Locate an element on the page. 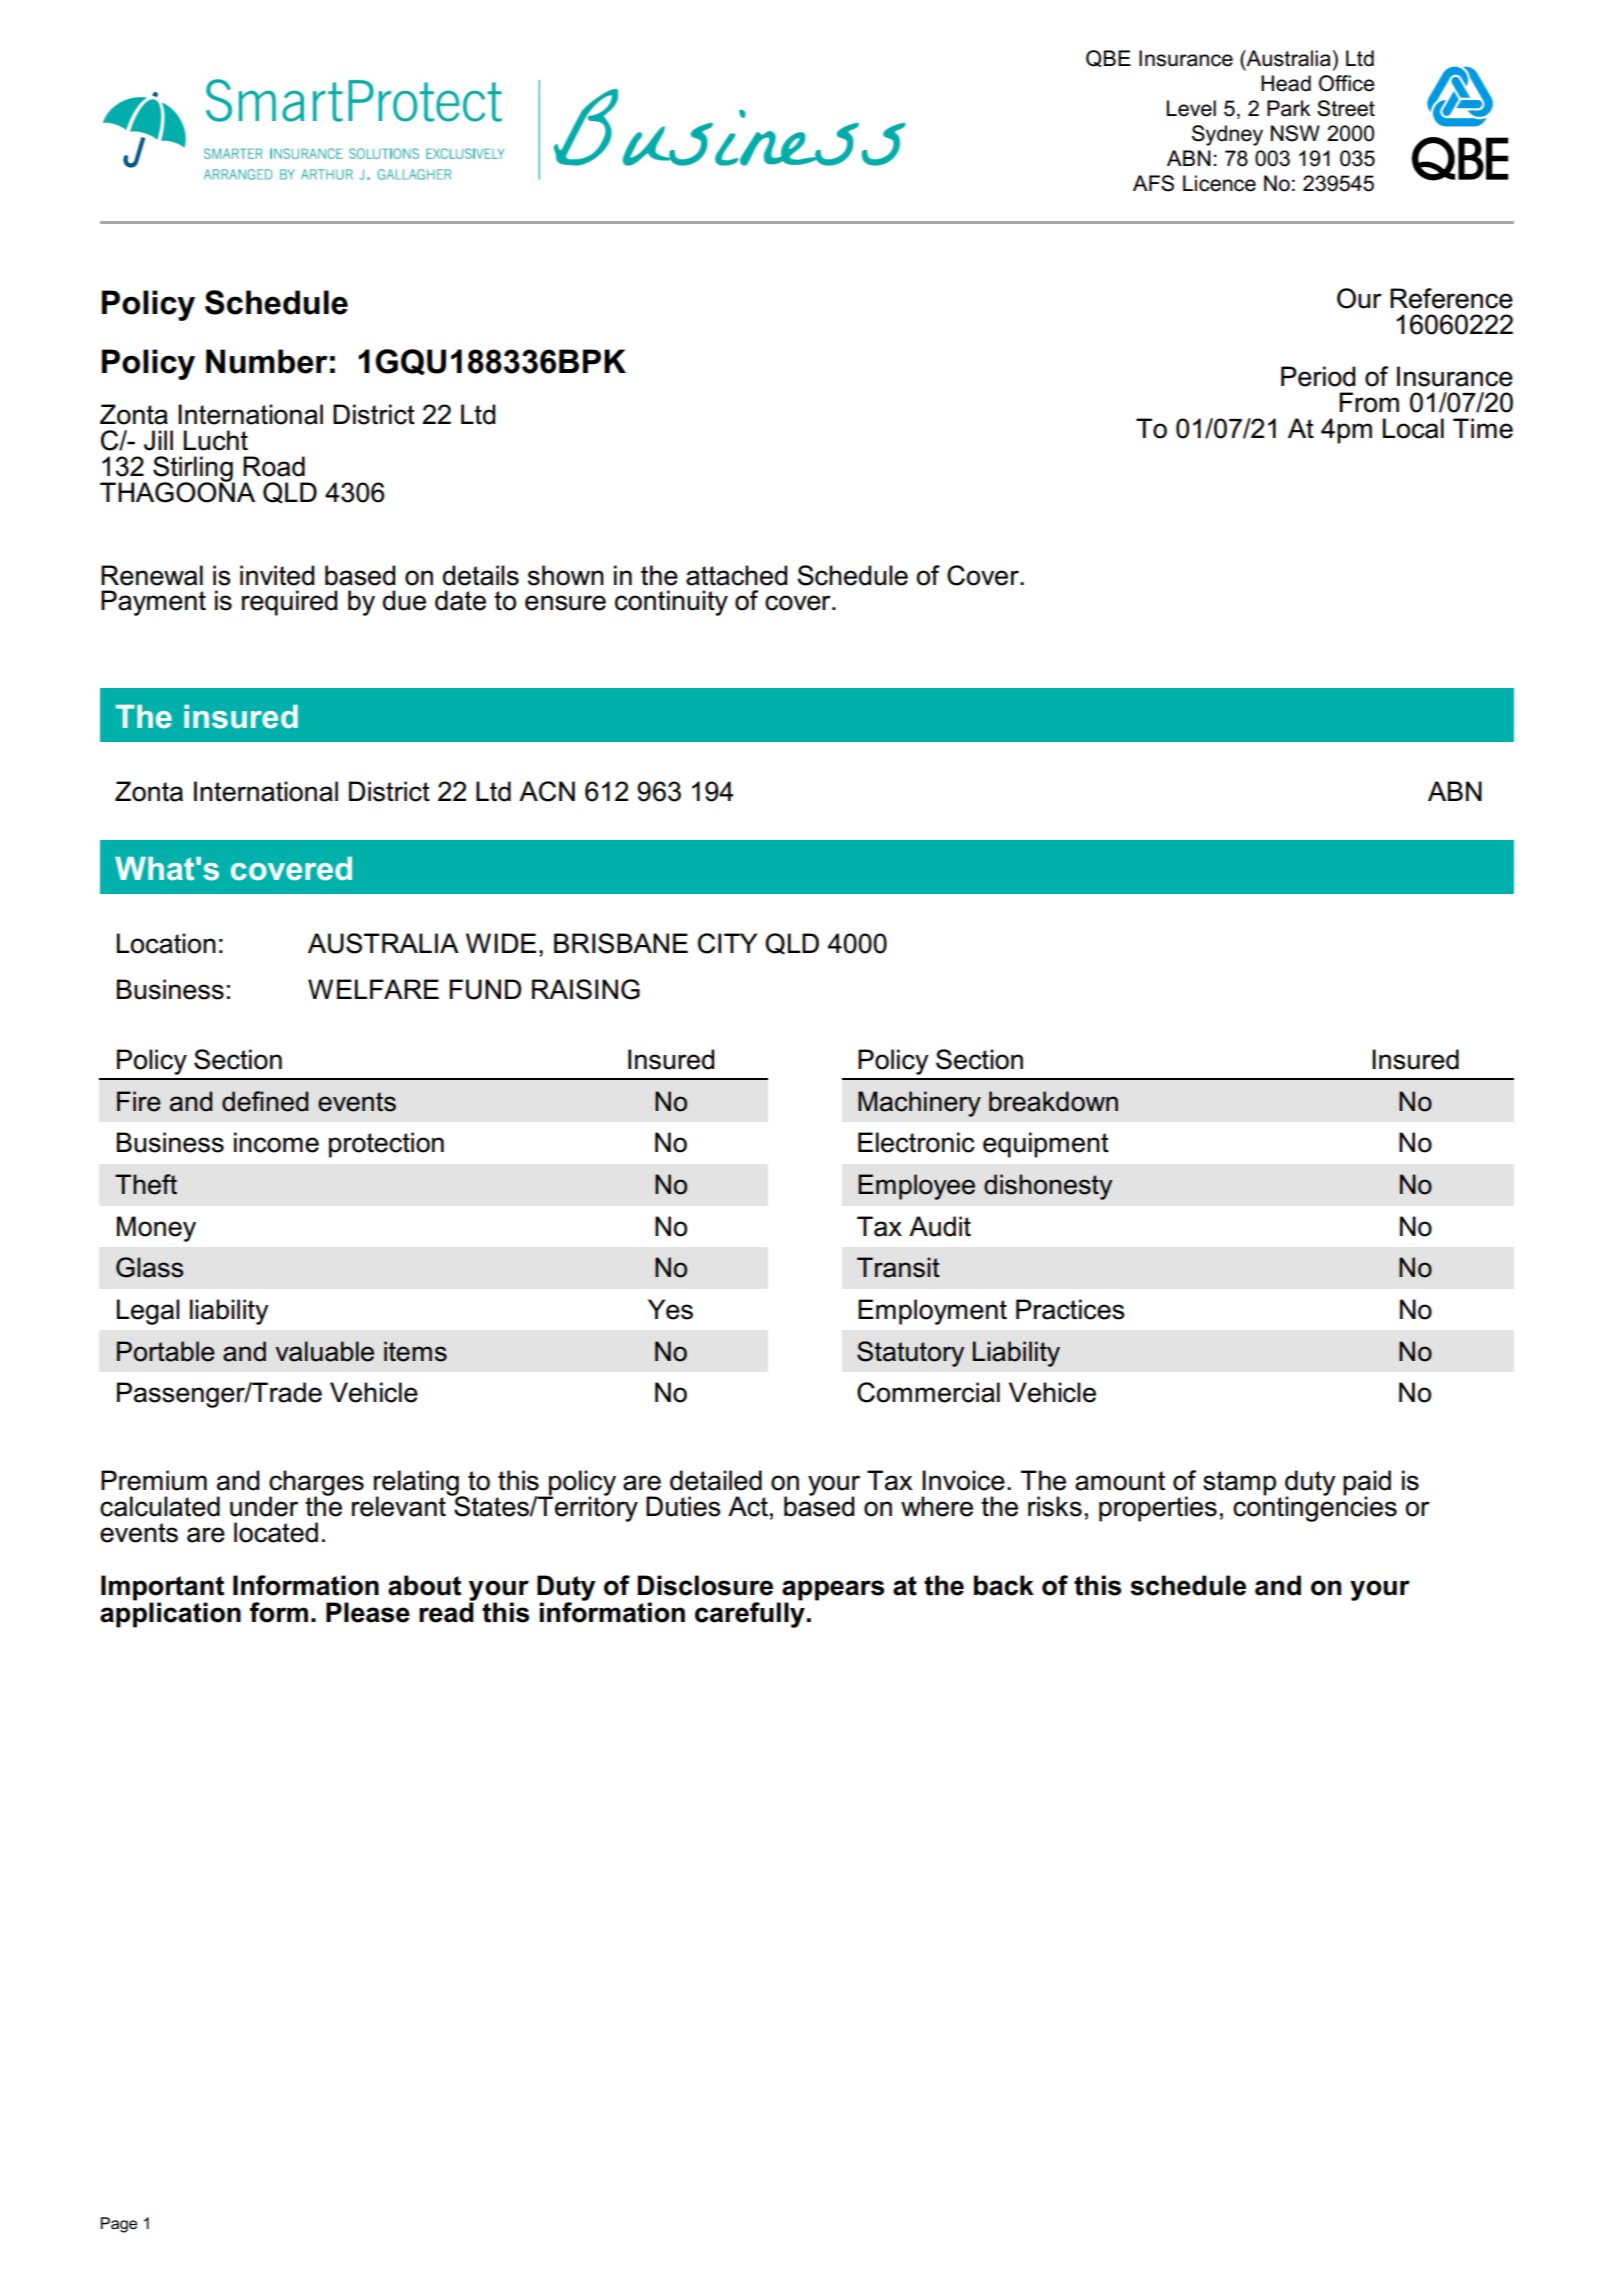  AFS is located at coordinates (1153, 183).
